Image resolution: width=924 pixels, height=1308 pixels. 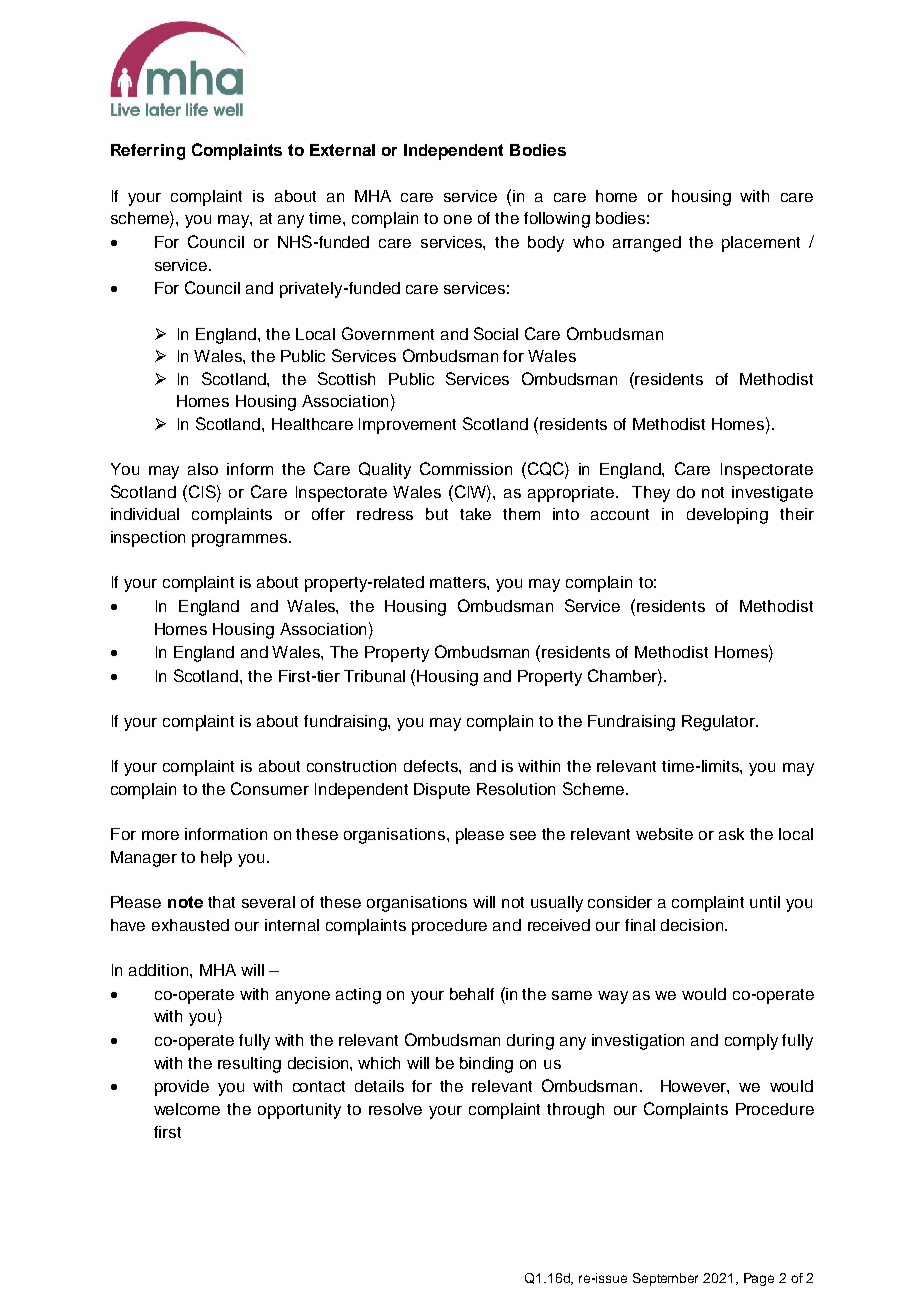 I want to click on Referring, so click(x=148, y=152).
